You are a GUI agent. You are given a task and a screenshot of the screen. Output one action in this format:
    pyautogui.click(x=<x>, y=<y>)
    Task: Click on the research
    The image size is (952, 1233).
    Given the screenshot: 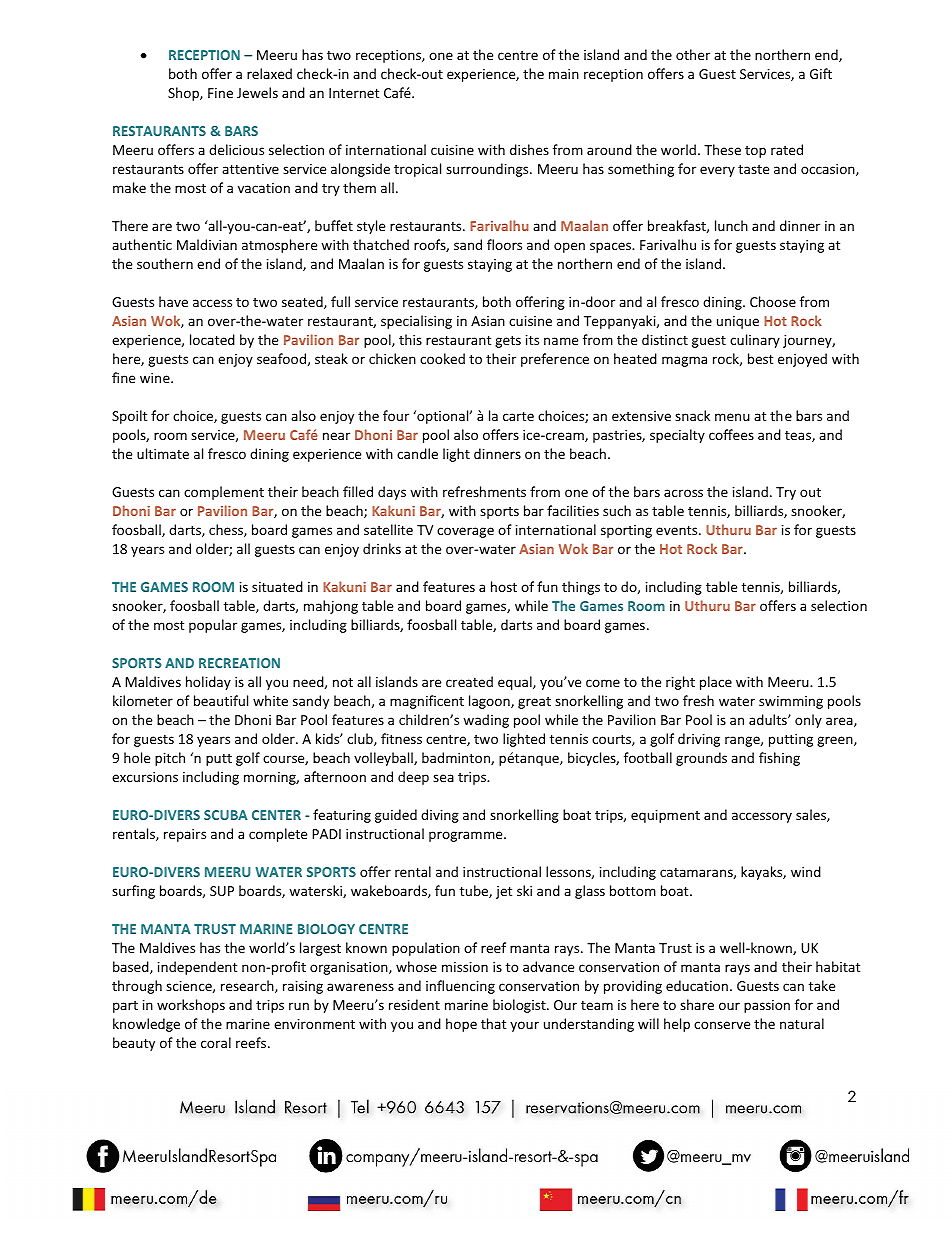 What is the action you would take?
    pyautogui.click(x=248, y=986)
